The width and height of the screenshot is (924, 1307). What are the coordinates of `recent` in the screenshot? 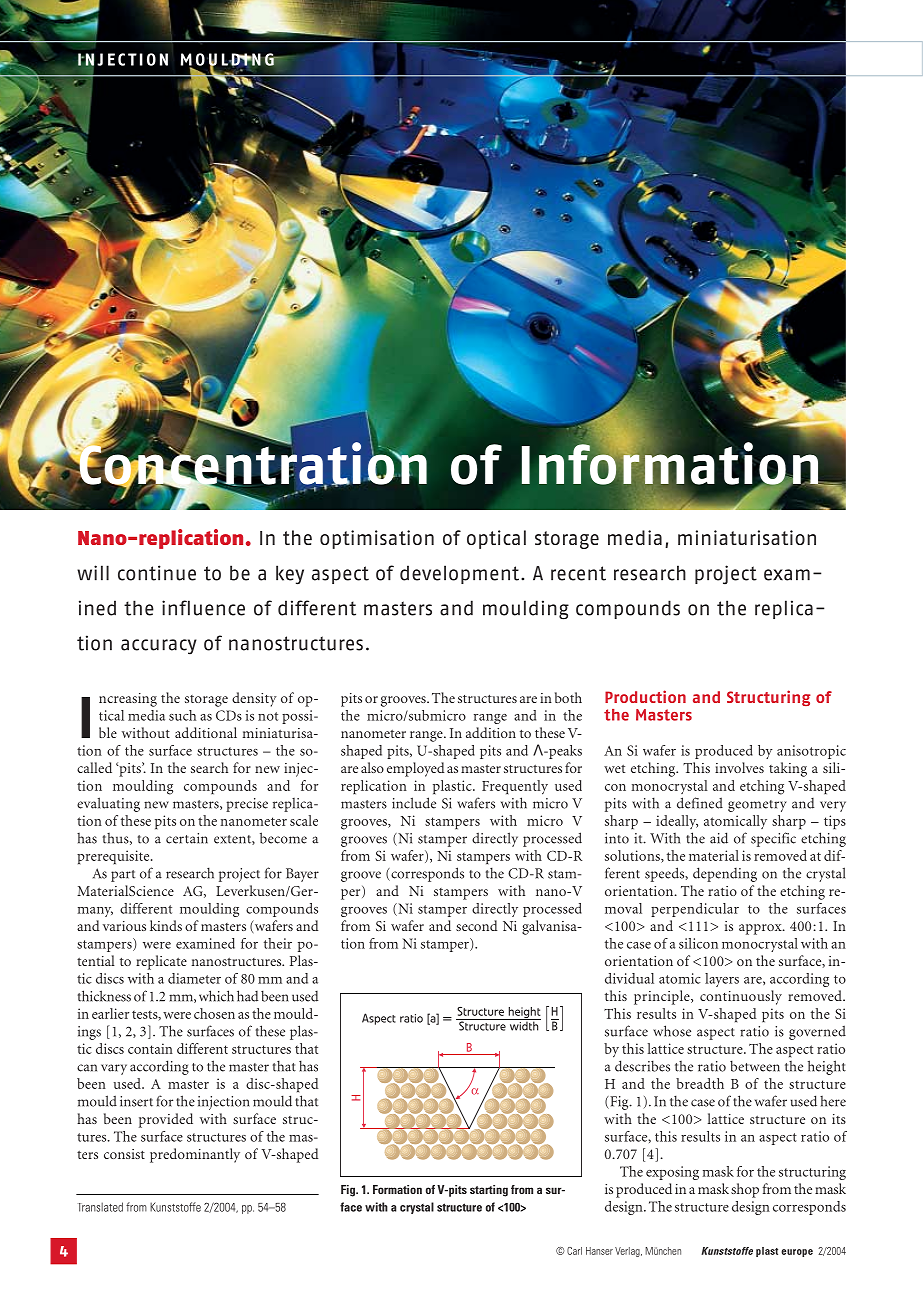 It's located at (578, 573).
